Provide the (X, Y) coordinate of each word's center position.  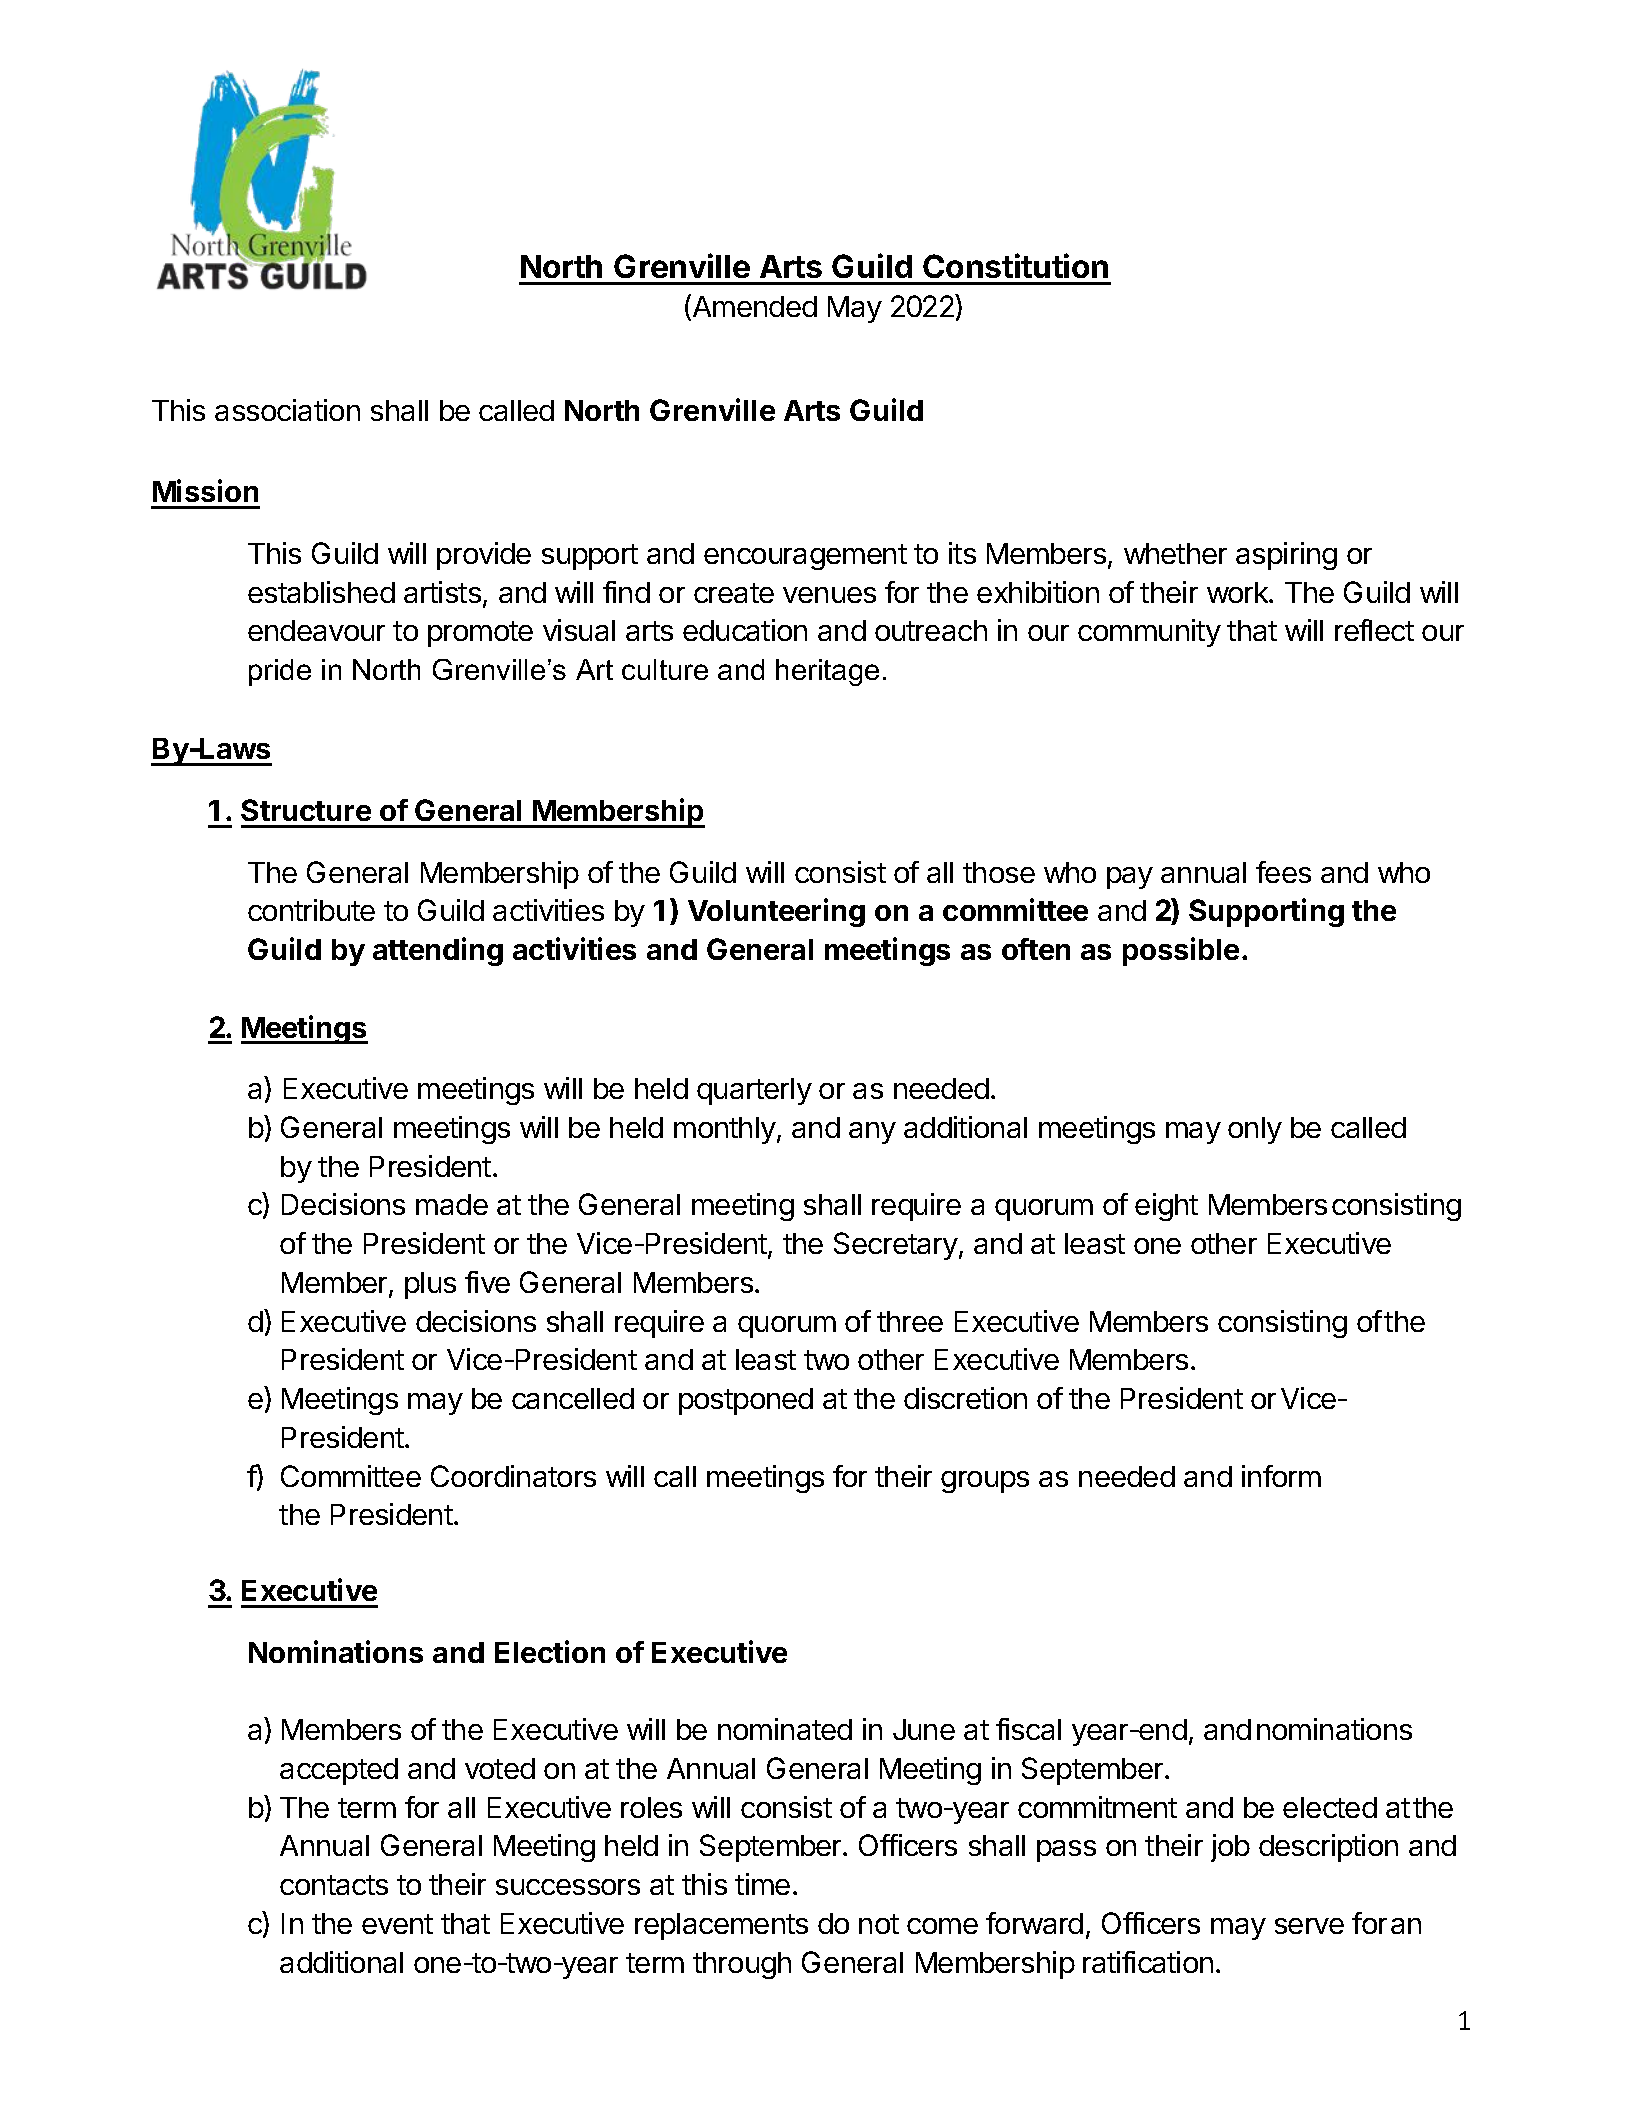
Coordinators (513, 1476)
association (287, 410)
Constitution (1015, 265)
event (397, 1924)
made (452, 1204)
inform (1281, 1476)
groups (985, 1482)
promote (480, 634)
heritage (827, 672)
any (872, 1133)
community (1149, 633)
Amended (753, 307)
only (1255, 1130)
